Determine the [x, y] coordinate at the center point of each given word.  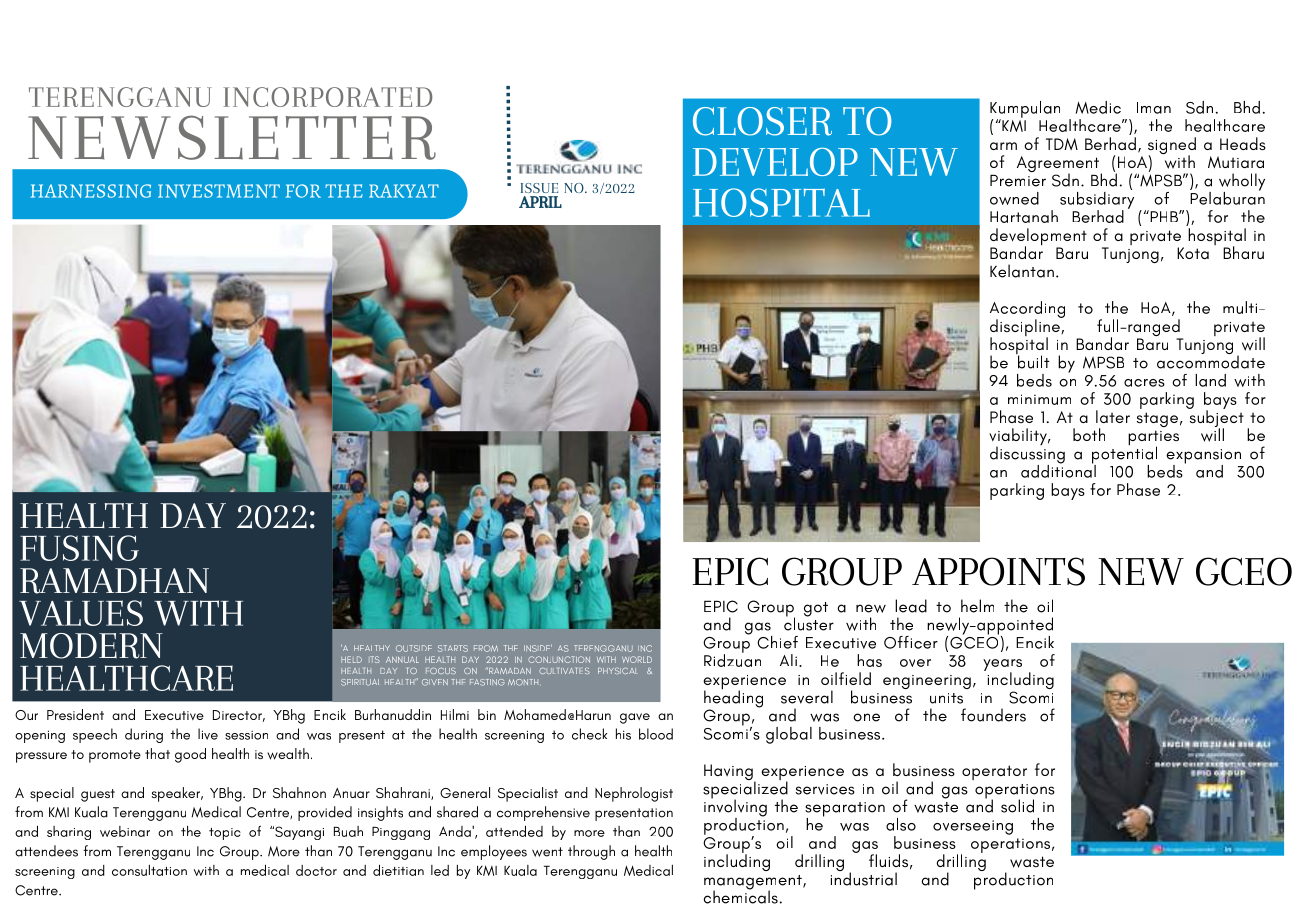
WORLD [637, 659]
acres [1144, 383]
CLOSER [762, 121]
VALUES [81, 613]
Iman [1154, 108]
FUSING [79, 548]
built [1033, 361]
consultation [149, 870]
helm [977, 606]
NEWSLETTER [232, 137]
